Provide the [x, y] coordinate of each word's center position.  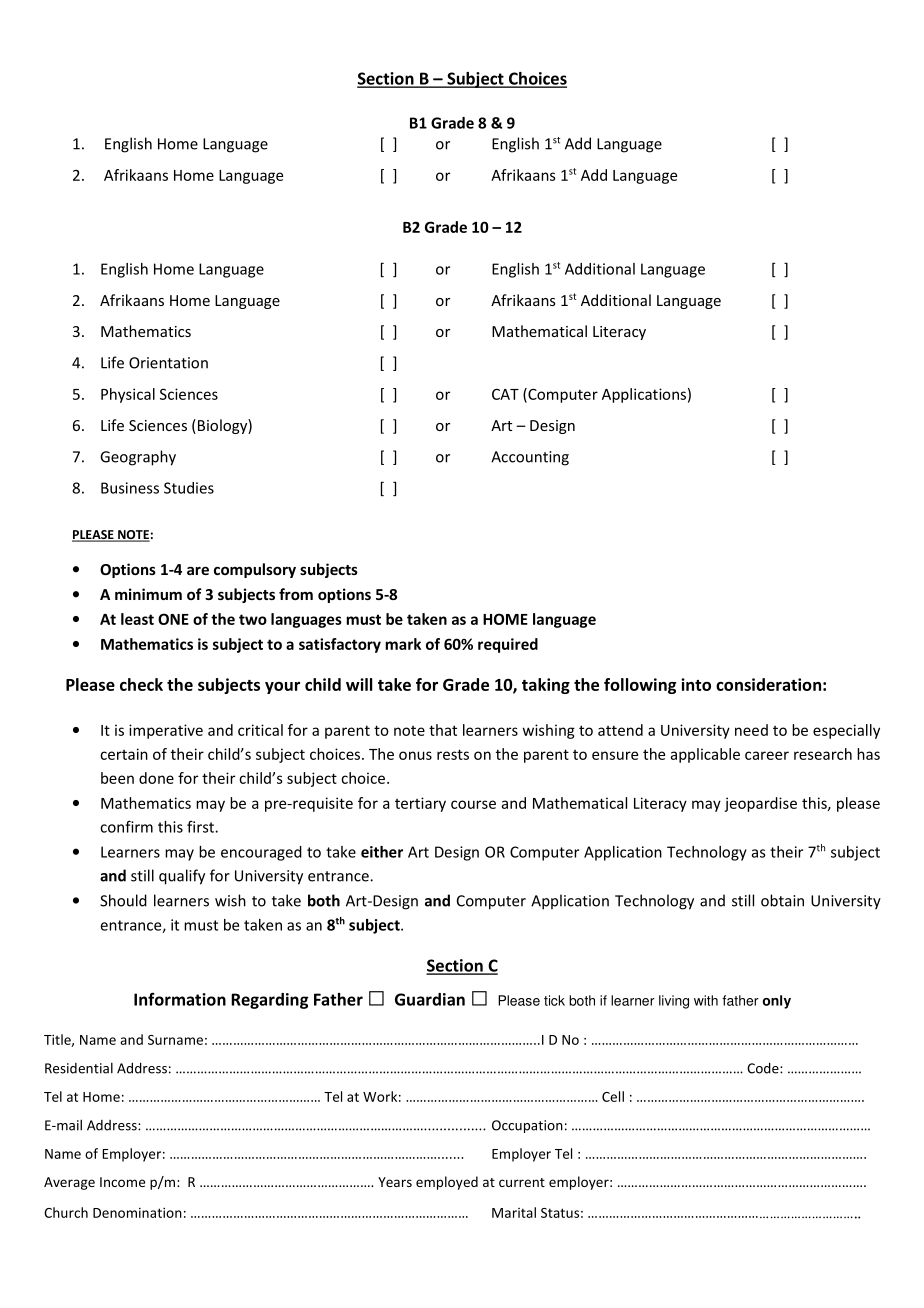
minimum [148, 594]
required [508, 645]
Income [122, 1182]
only [776, 1002]
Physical [128, 395]
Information [180, 999]
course [473, 804]
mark [403, 644]
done [156, 778]
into [696, 684]
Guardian [430, 999]
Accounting [530, 458]
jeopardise [760, 804]
